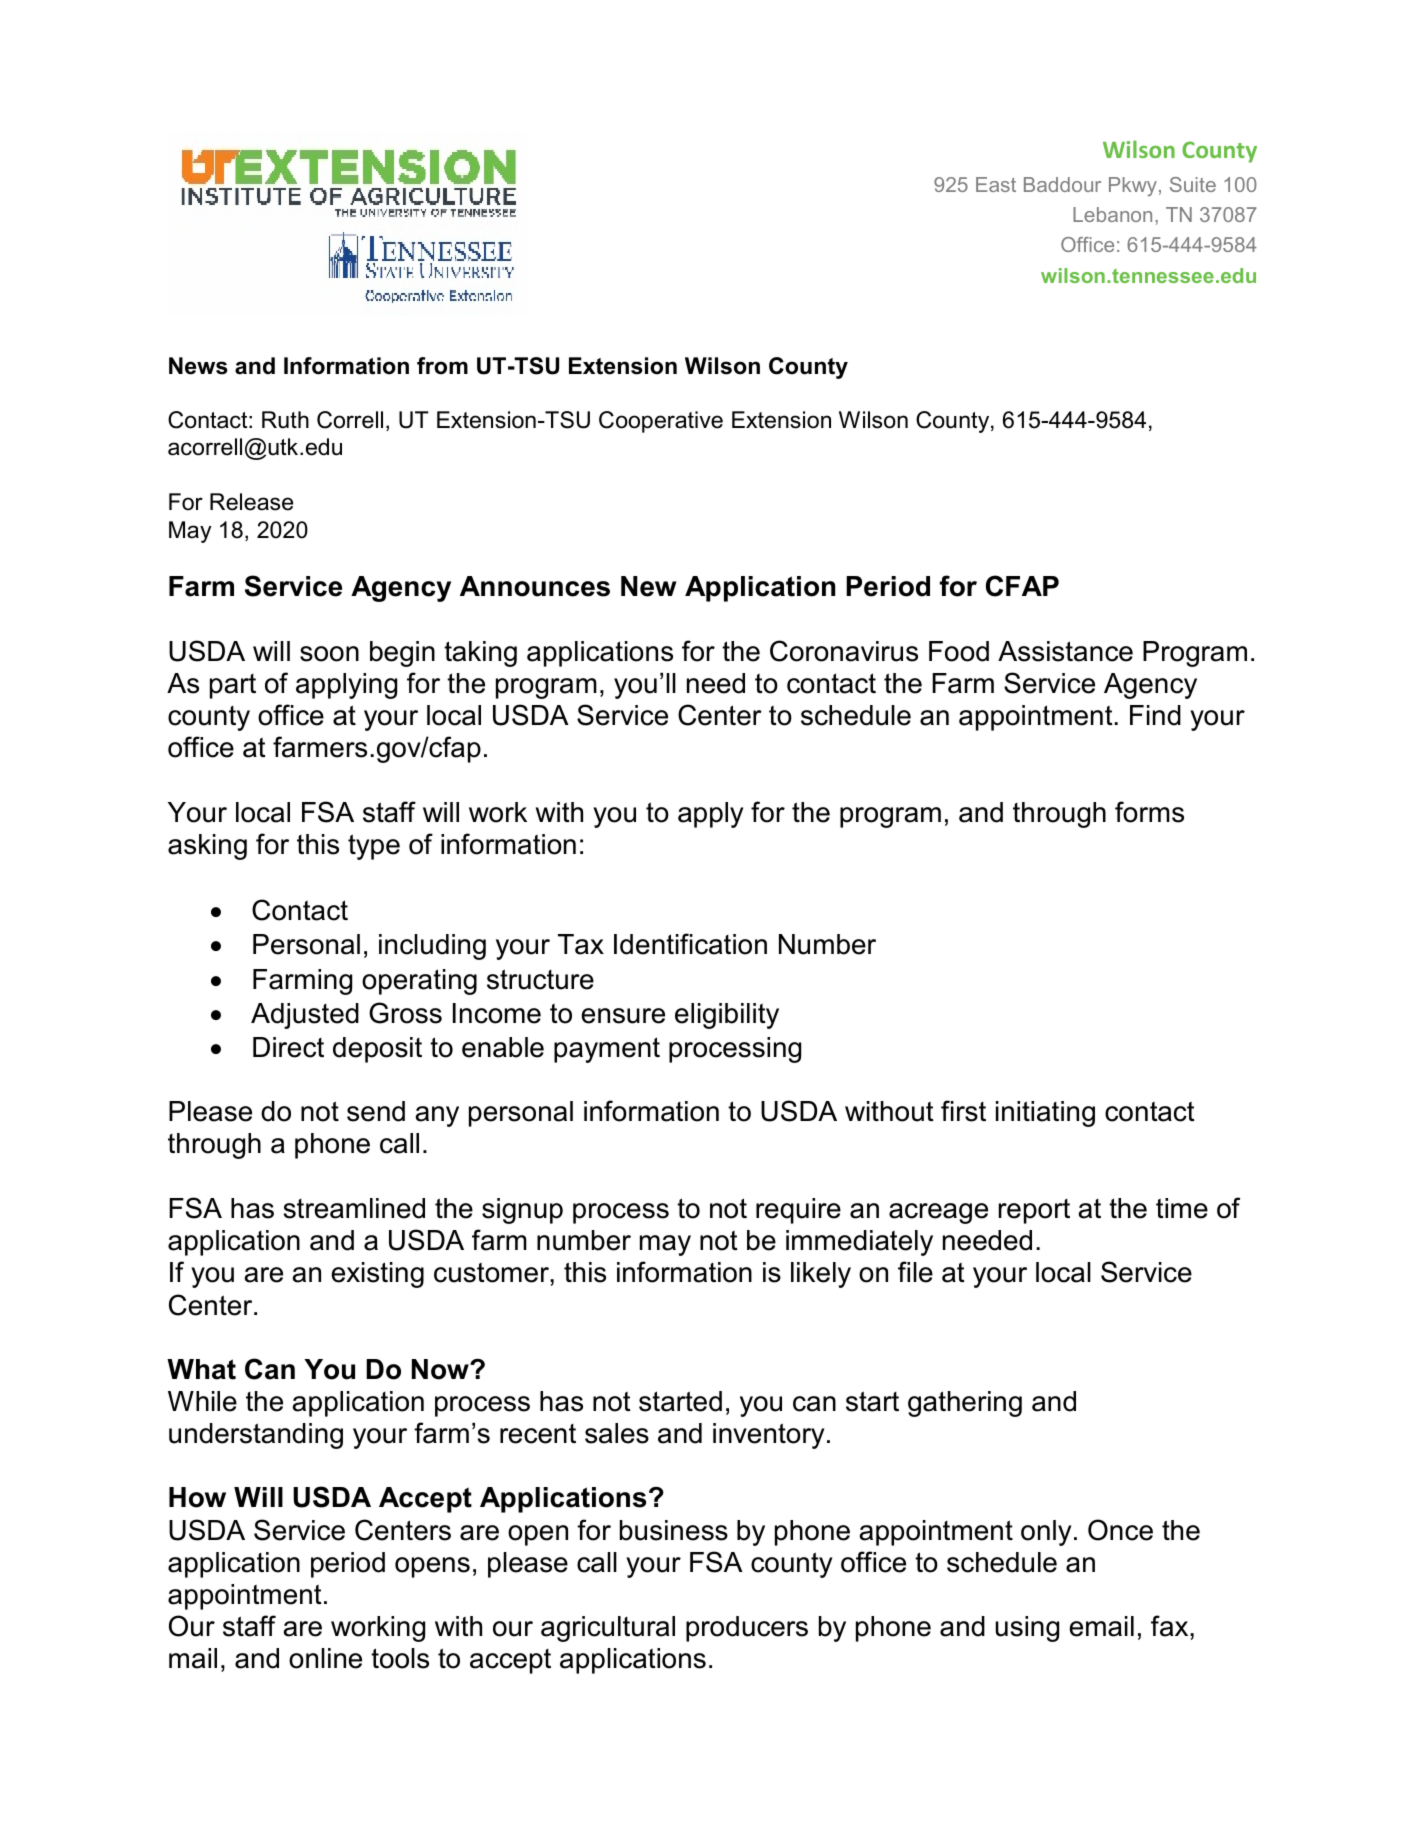  What do you see at coordinates (1045, 1114) in the screenshot?
I see `initiating` at bounding box center [1045, 1114].
